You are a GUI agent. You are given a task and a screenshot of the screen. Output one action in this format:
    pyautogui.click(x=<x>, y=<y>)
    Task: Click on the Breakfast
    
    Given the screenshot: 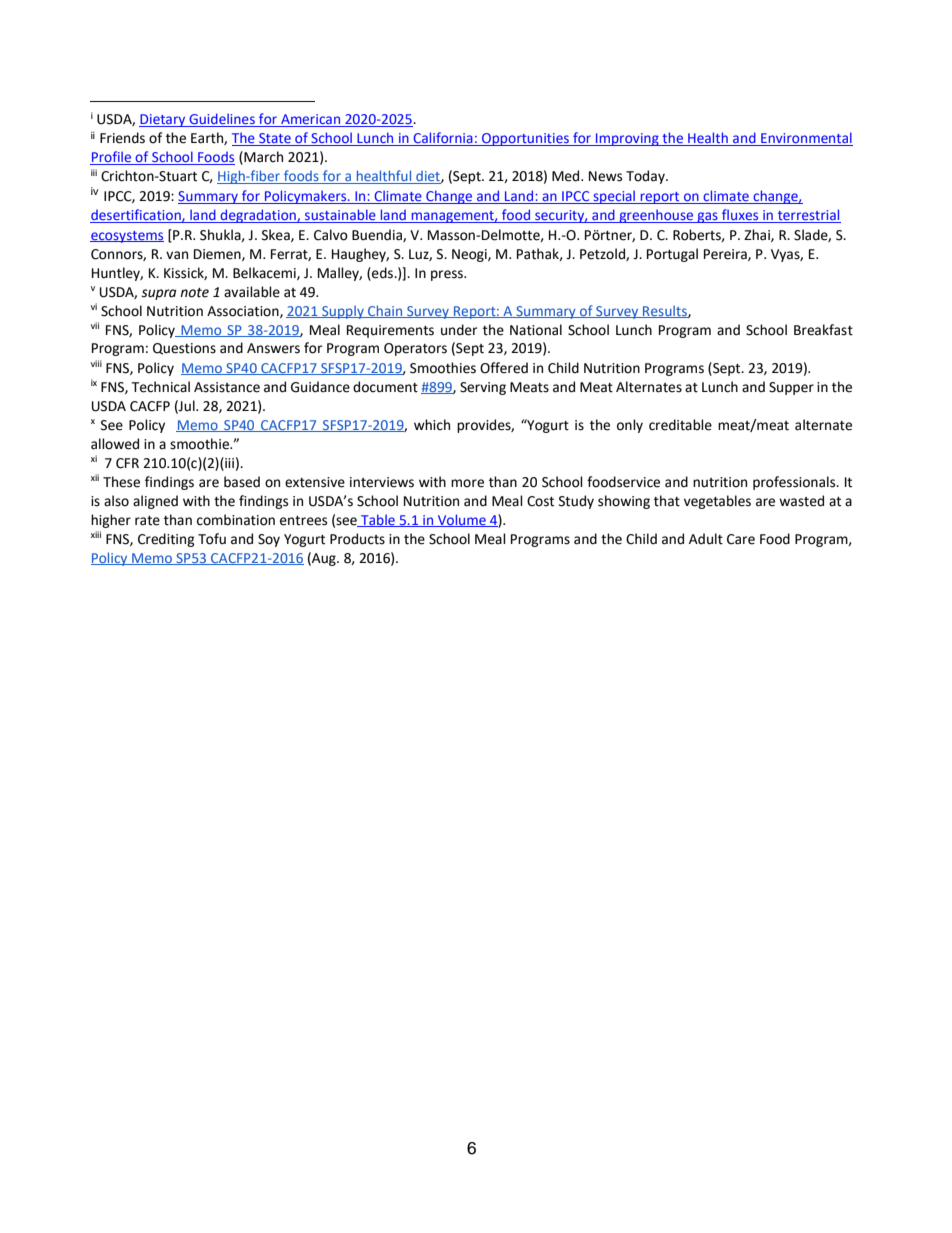 What is the action you would take?
    pyautogui.click(x=823, y=330)
